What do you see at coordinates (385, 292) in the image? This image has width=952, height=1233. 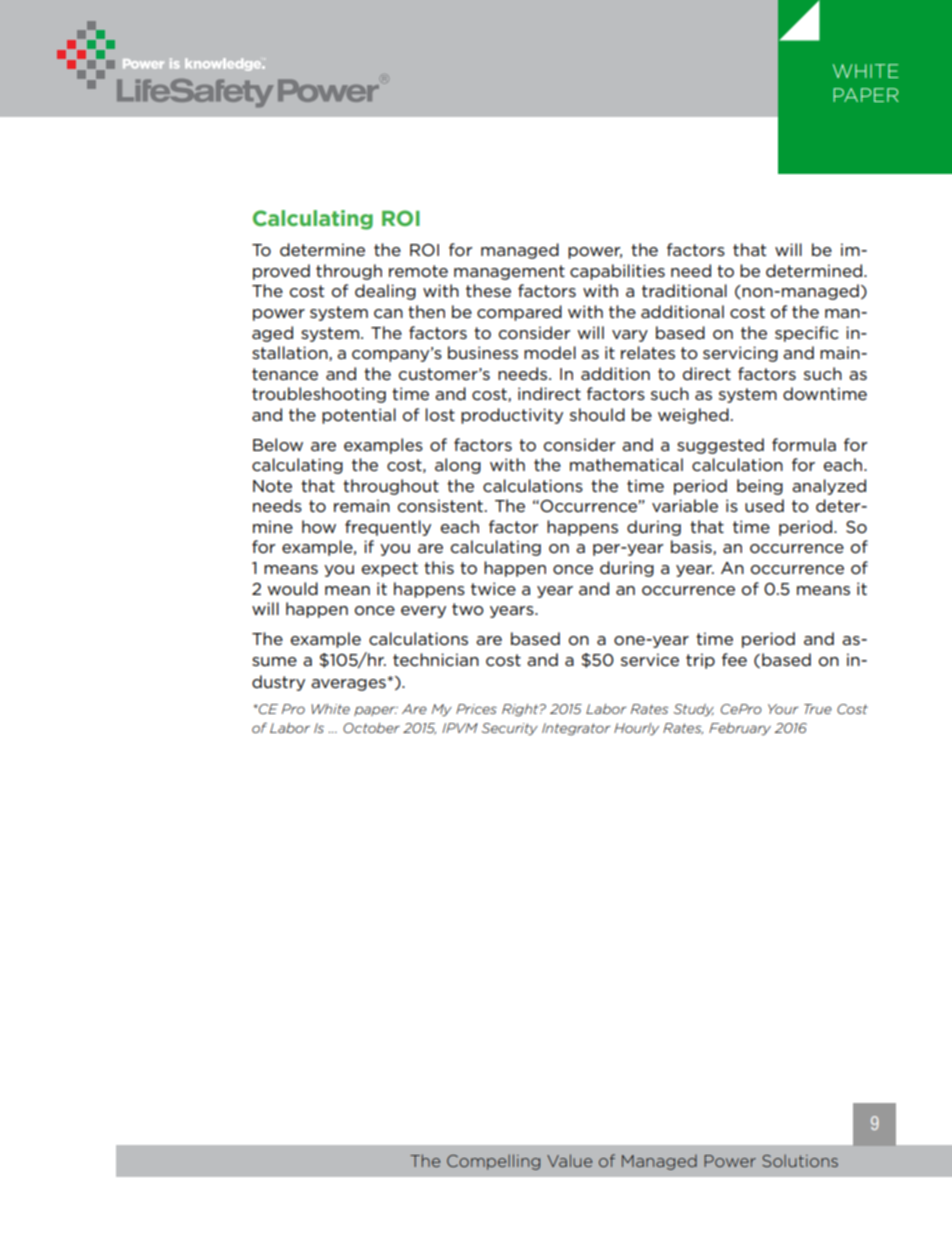 I see `dealing` at bounding box center [385, 292].
